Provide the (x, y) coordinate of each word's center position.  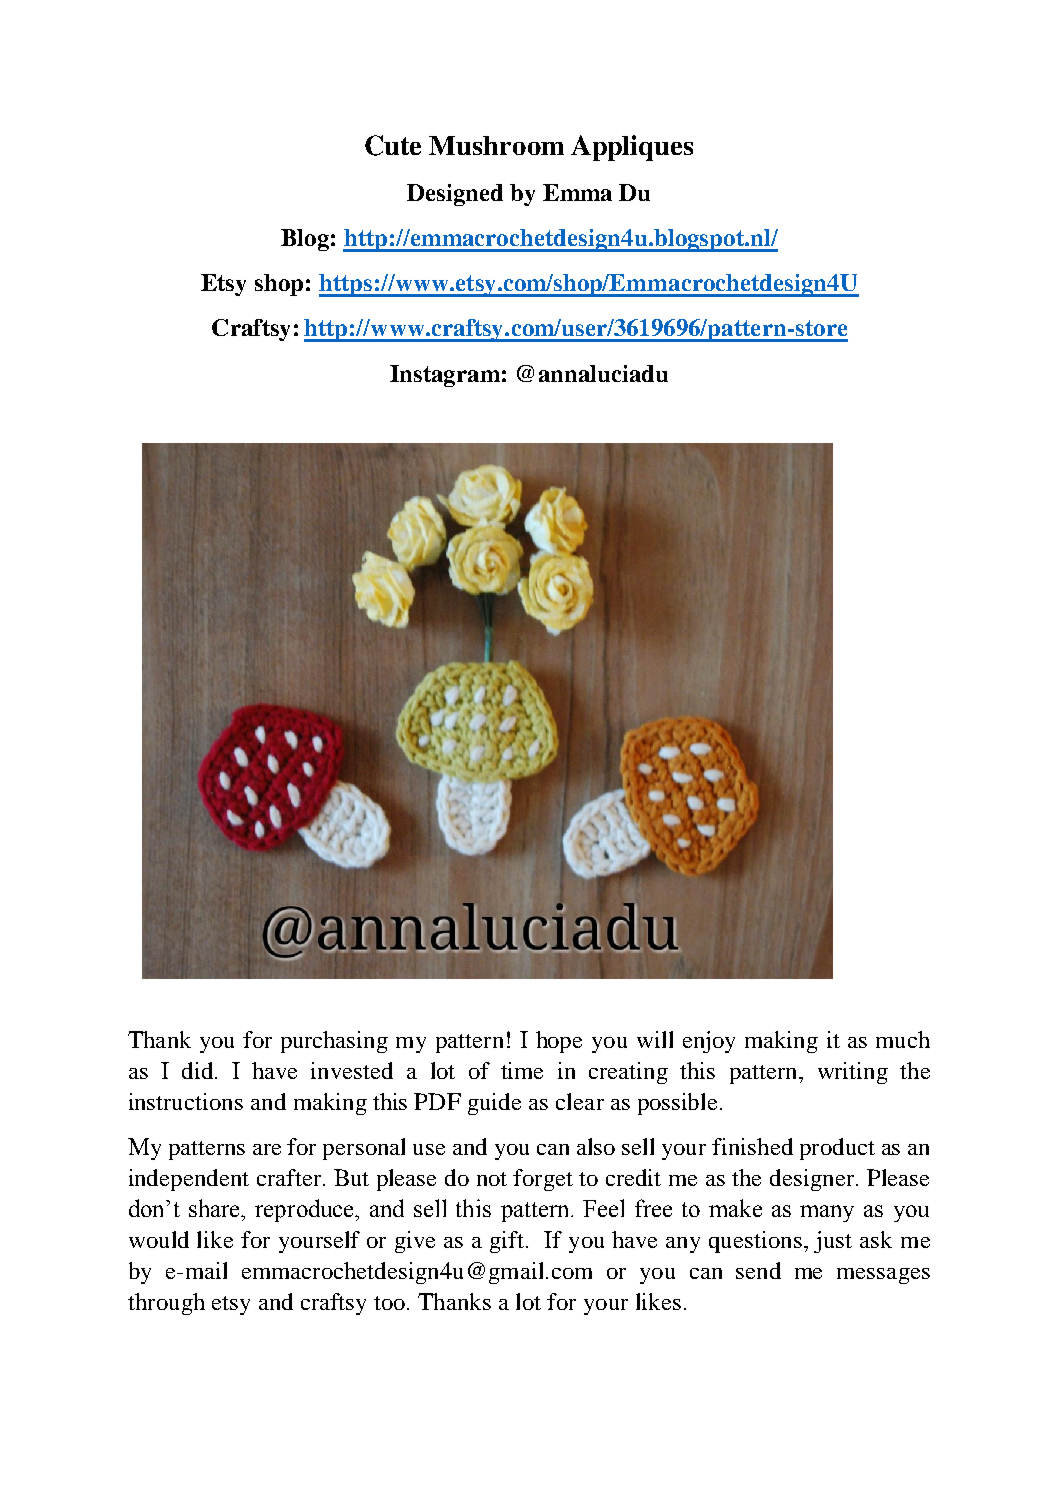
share (216, 1208)
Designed (455, 195)
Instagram (445, 376)
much (903, 1039)
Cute (393, 145)
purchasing (334, 1042)
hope (559, 1042)
